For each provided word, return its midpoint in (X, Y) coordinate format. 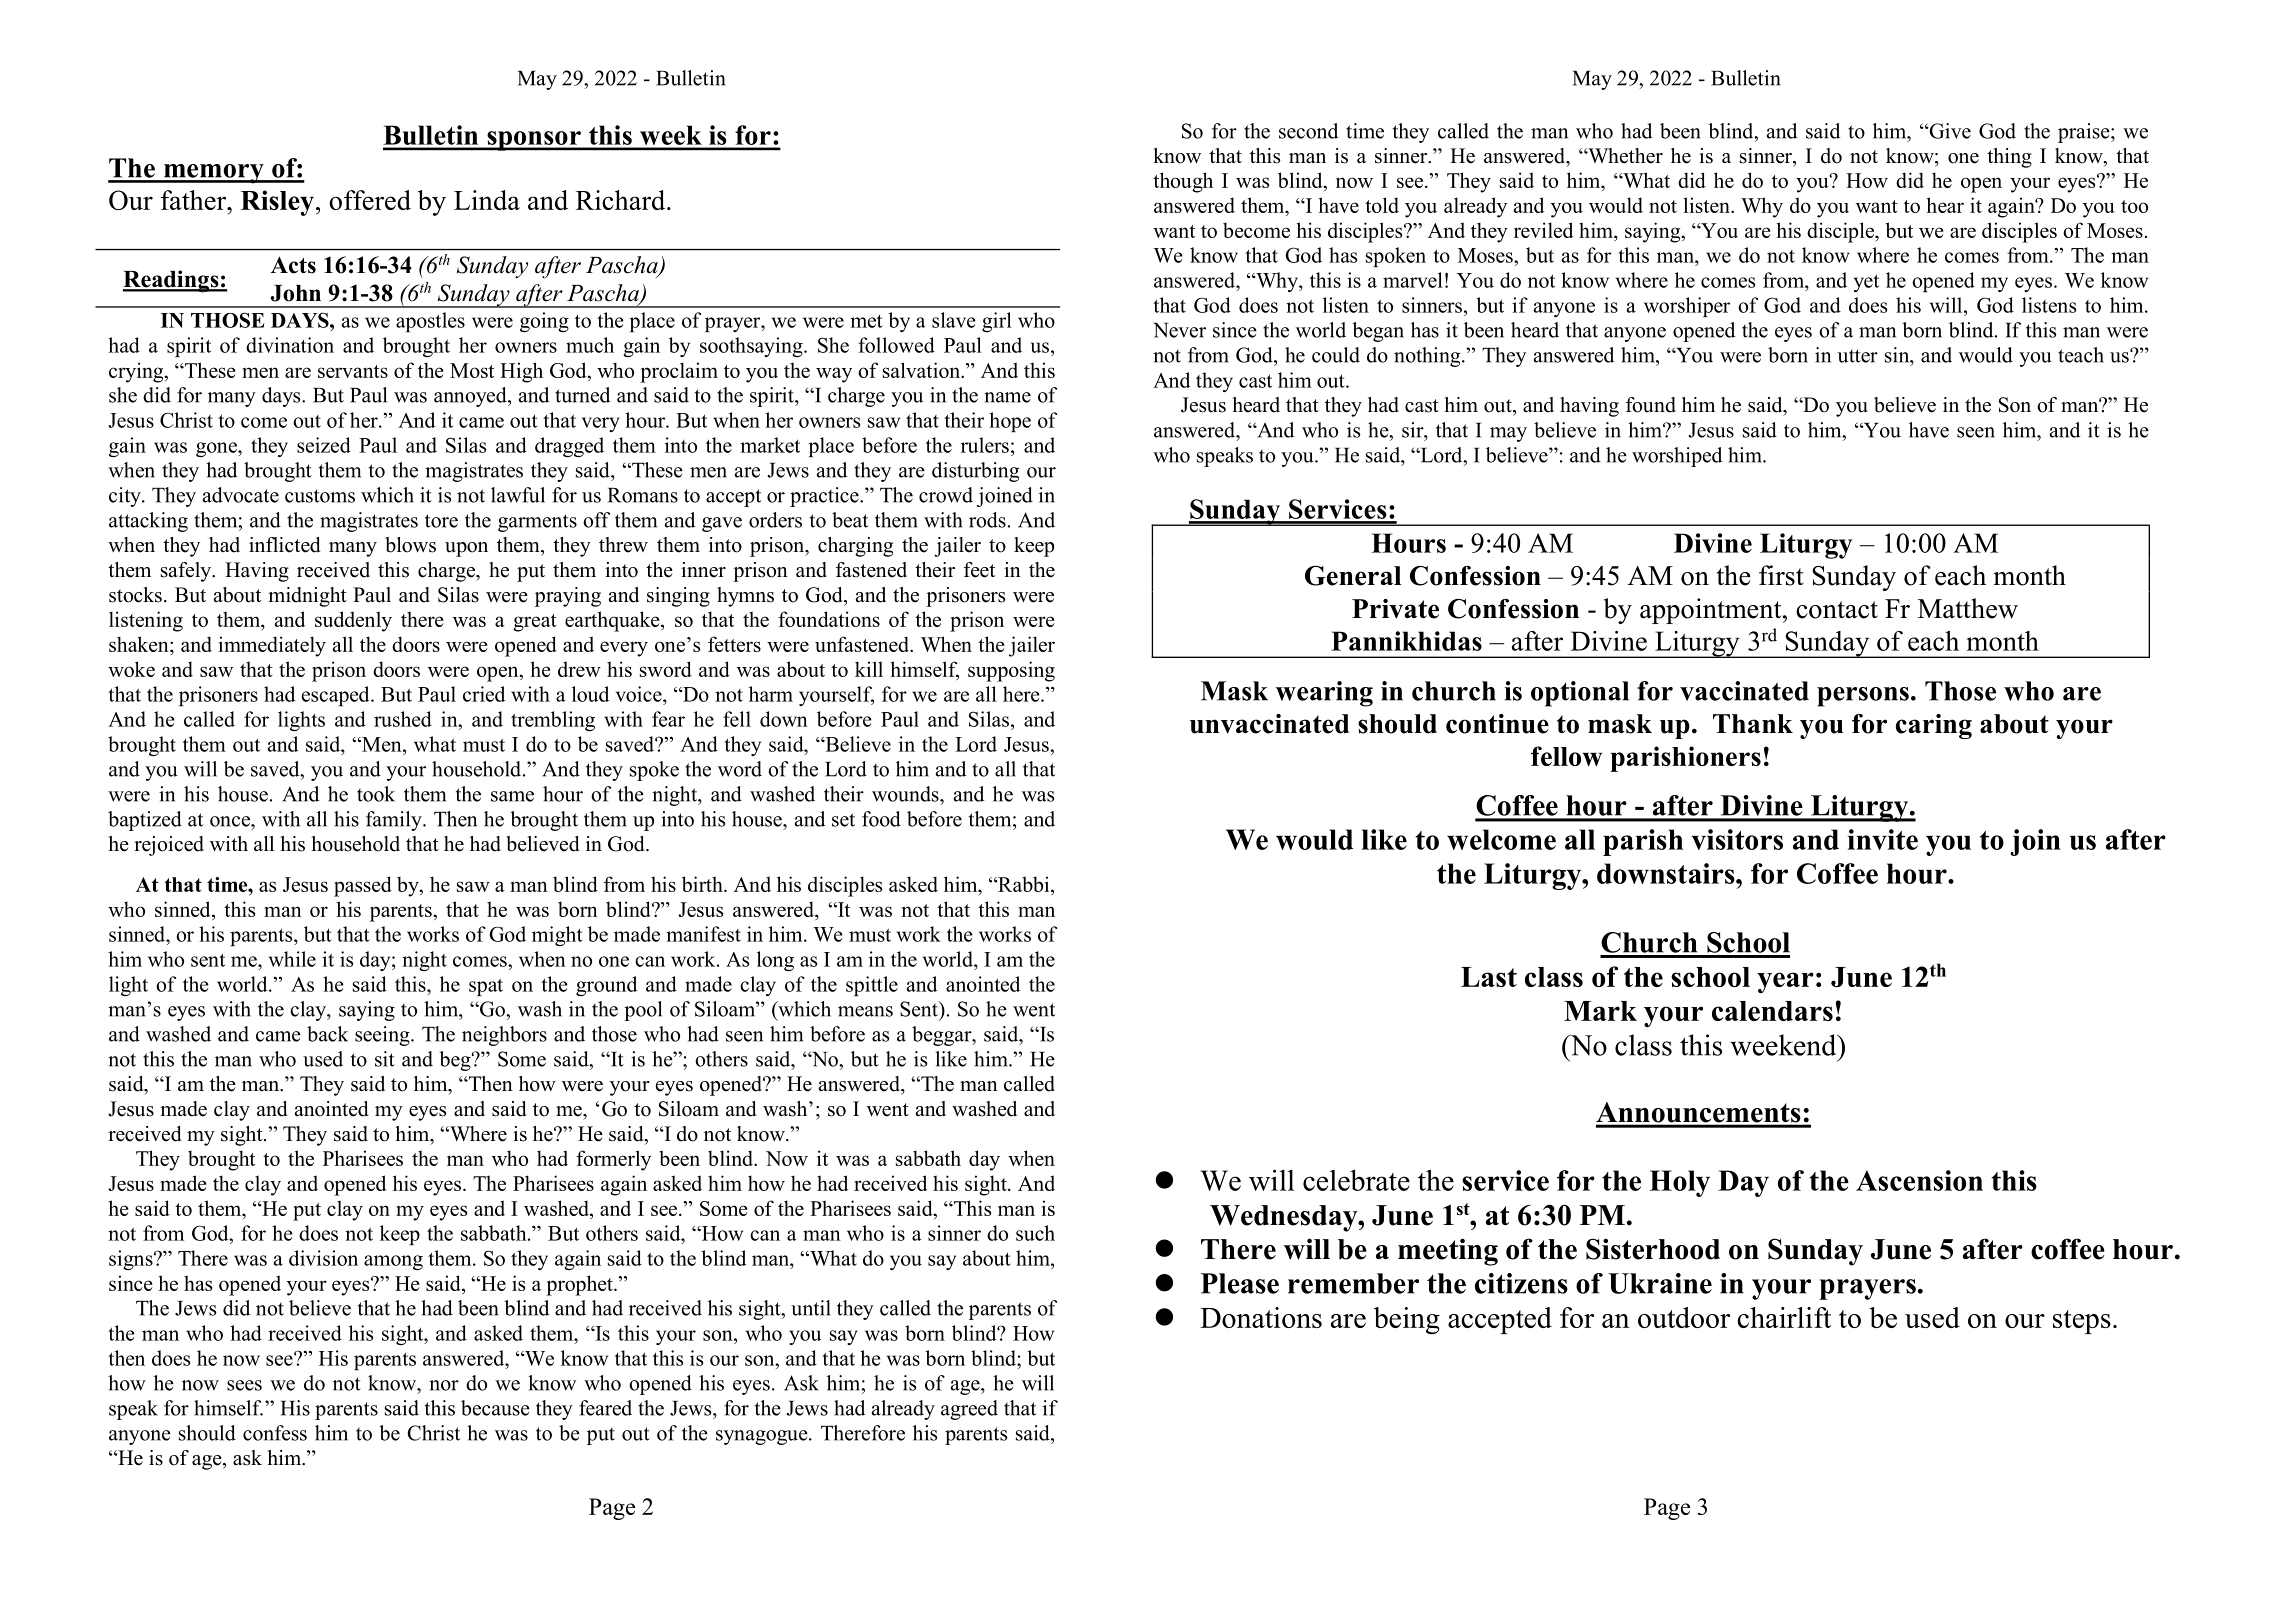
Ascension (1919, 1180)
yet (1866, 283)
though (1183, 182)
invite (1882, 839)
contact (1837, 610)
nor (444, 1385)
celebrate (1356, 1180)
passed (363, 886)
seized (324, 445)
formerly (613, 1160)
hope (1010, 422)
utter (1857, 356)
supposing (1011, 671)
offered (370, 200)
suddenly (353, 621)
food (881, 819)
